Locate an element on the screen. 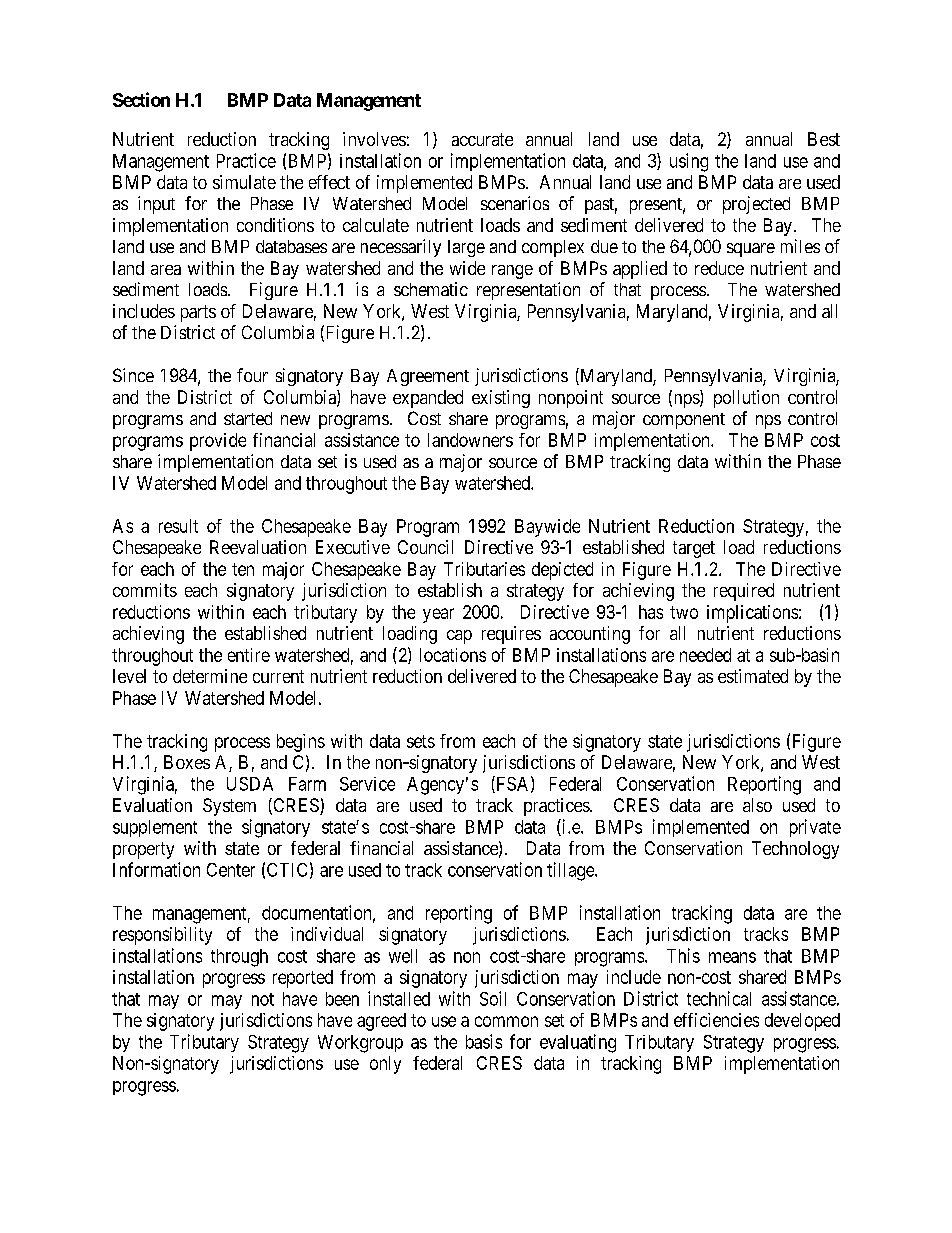  not is located at coordinates (263, 999).
